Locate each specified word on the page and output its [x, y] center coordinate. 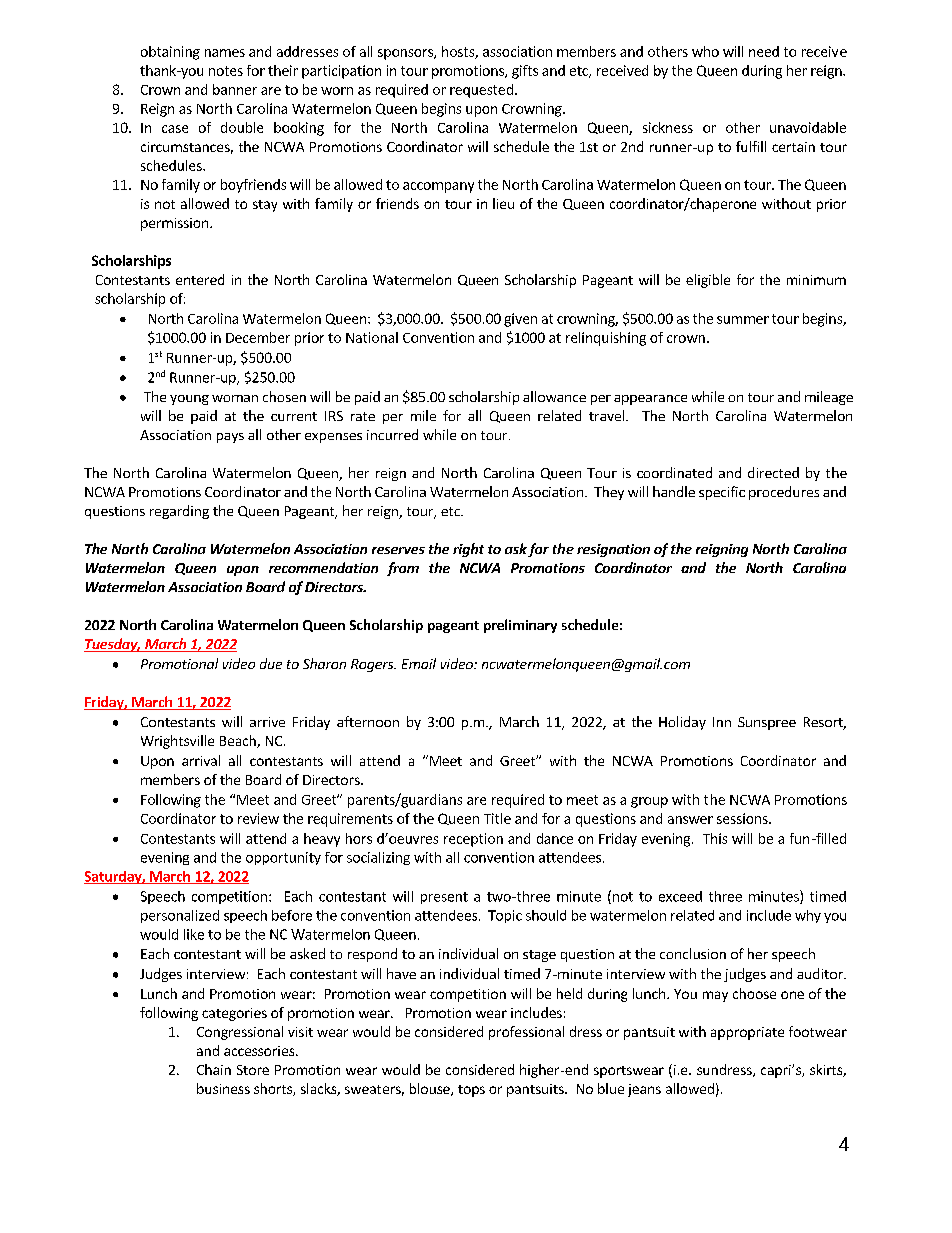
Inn [722, 722]
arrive [267, 722]
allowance [554, 396]
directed [773, 472]
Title [497, 818]
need [764, 51]
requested [481, 91]
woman [235, 398]
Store [253, 1070]
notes [226, 71]
